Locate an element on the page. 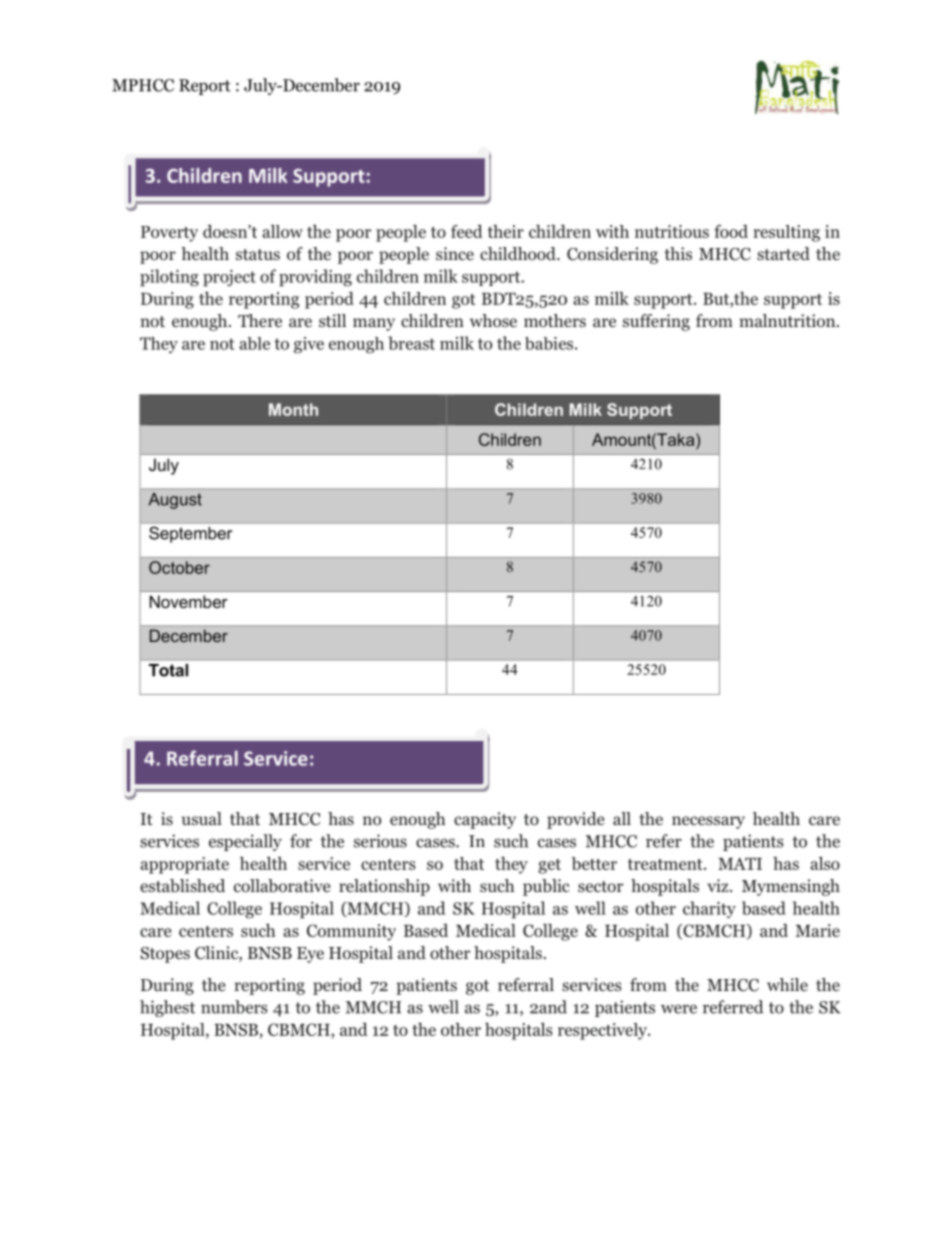  necessary is located at coordinates (708, 822).
